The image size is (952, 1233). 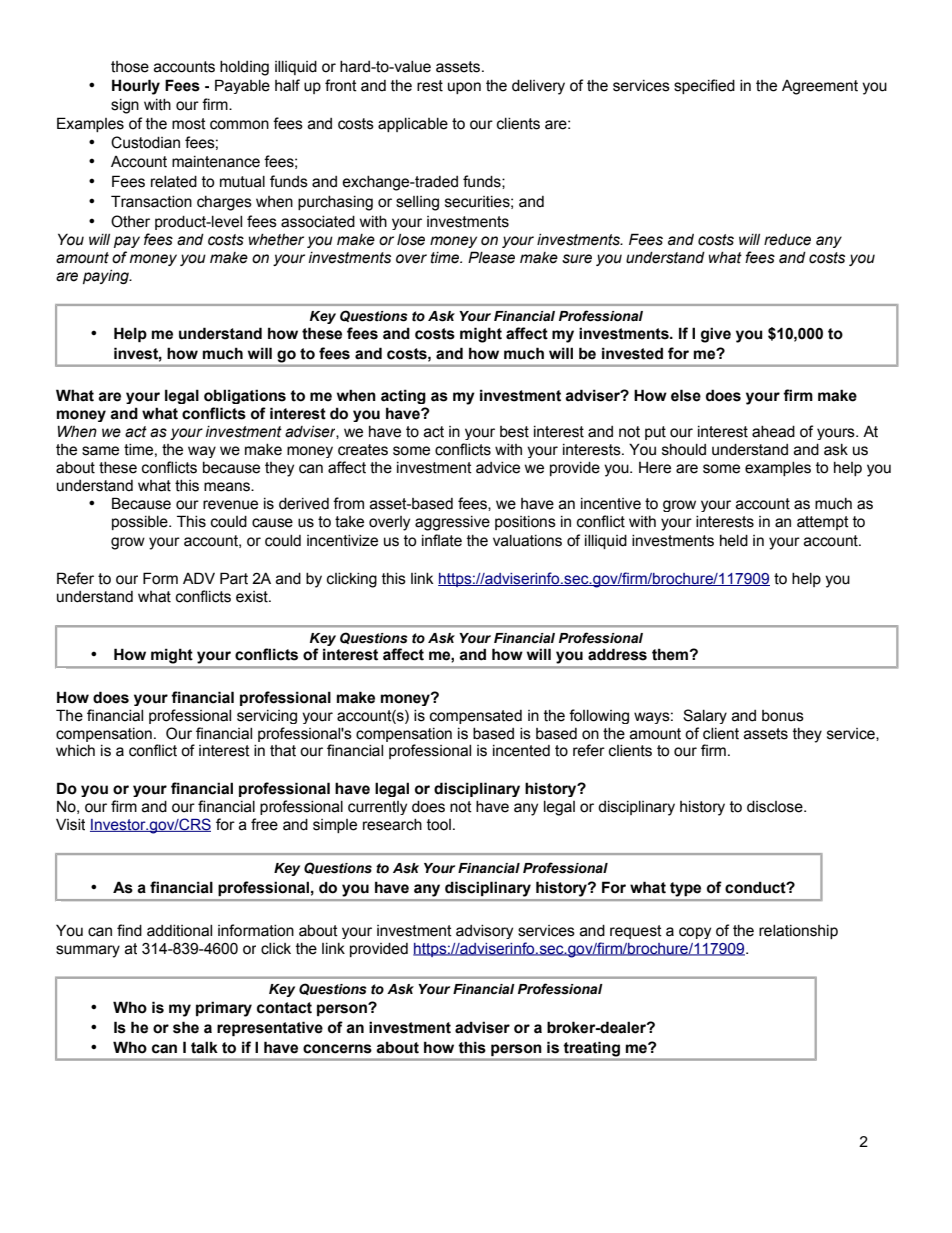 What do you see at coordinates (787, 240) in the document?
I see `reduce` at bounding box center [787, 240].
